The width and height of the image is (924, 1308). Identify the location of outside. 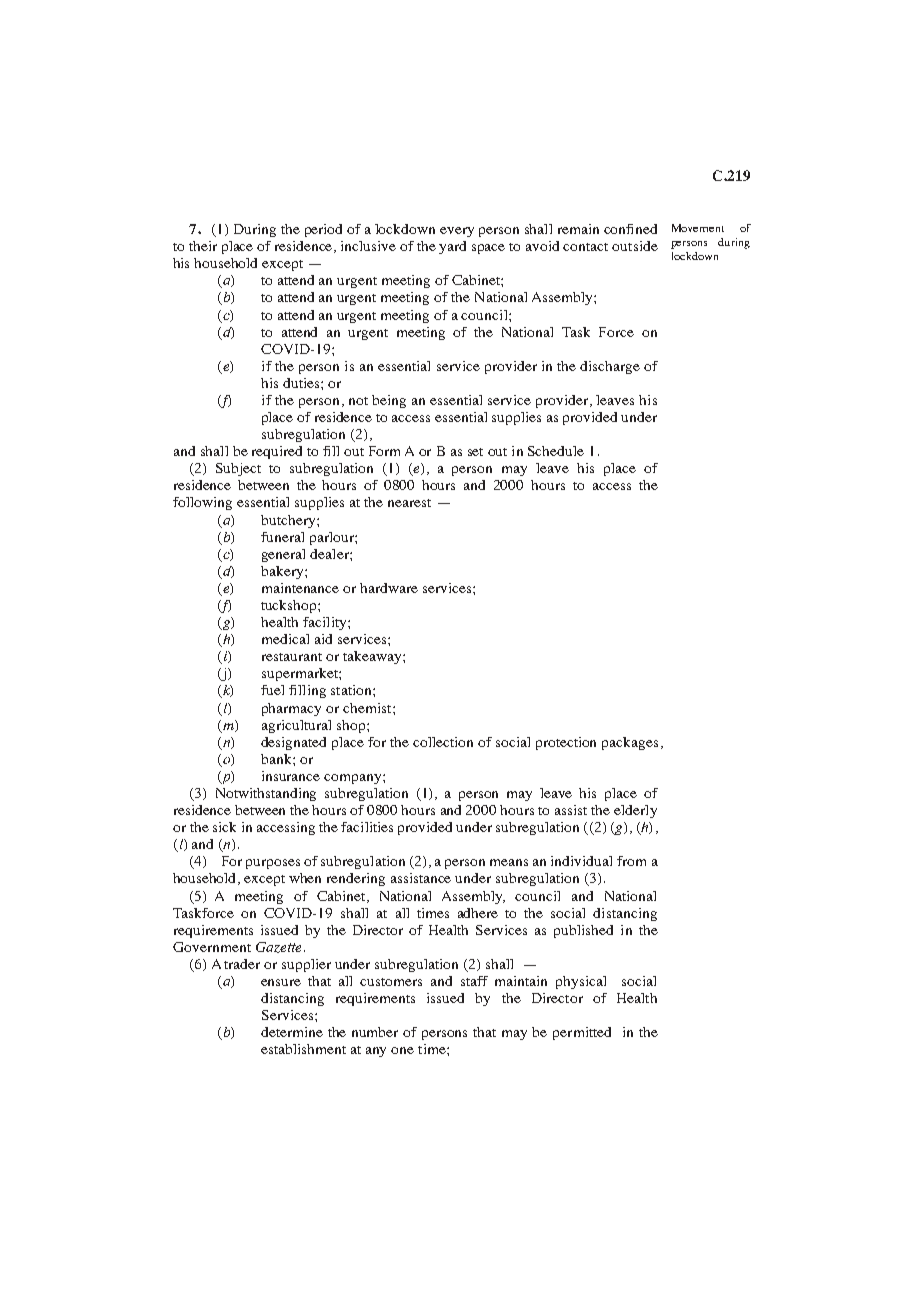
(635, 246).
